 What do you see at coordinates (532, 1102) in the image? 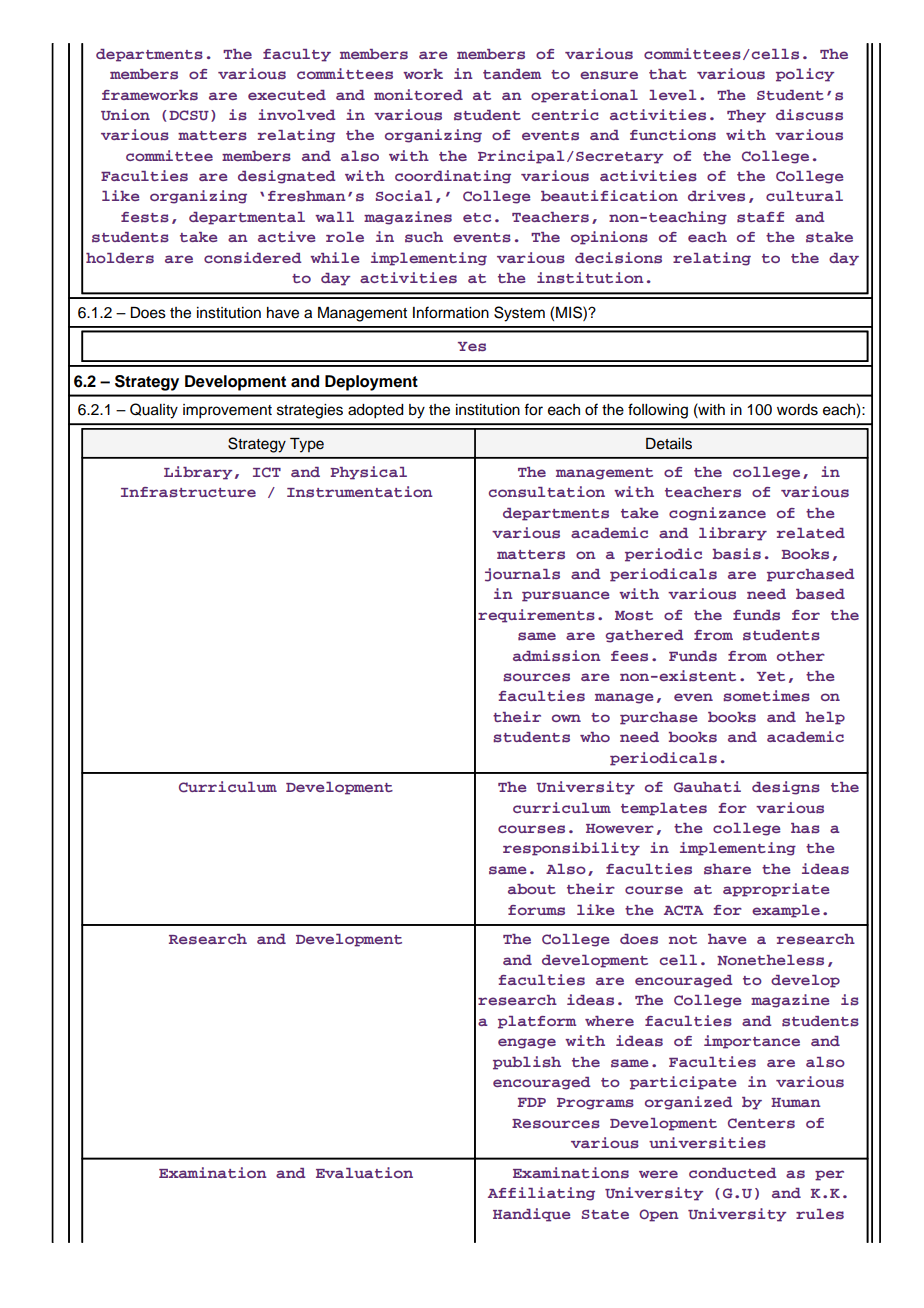
I see `FDP` at bounding box center [532, 1102].
